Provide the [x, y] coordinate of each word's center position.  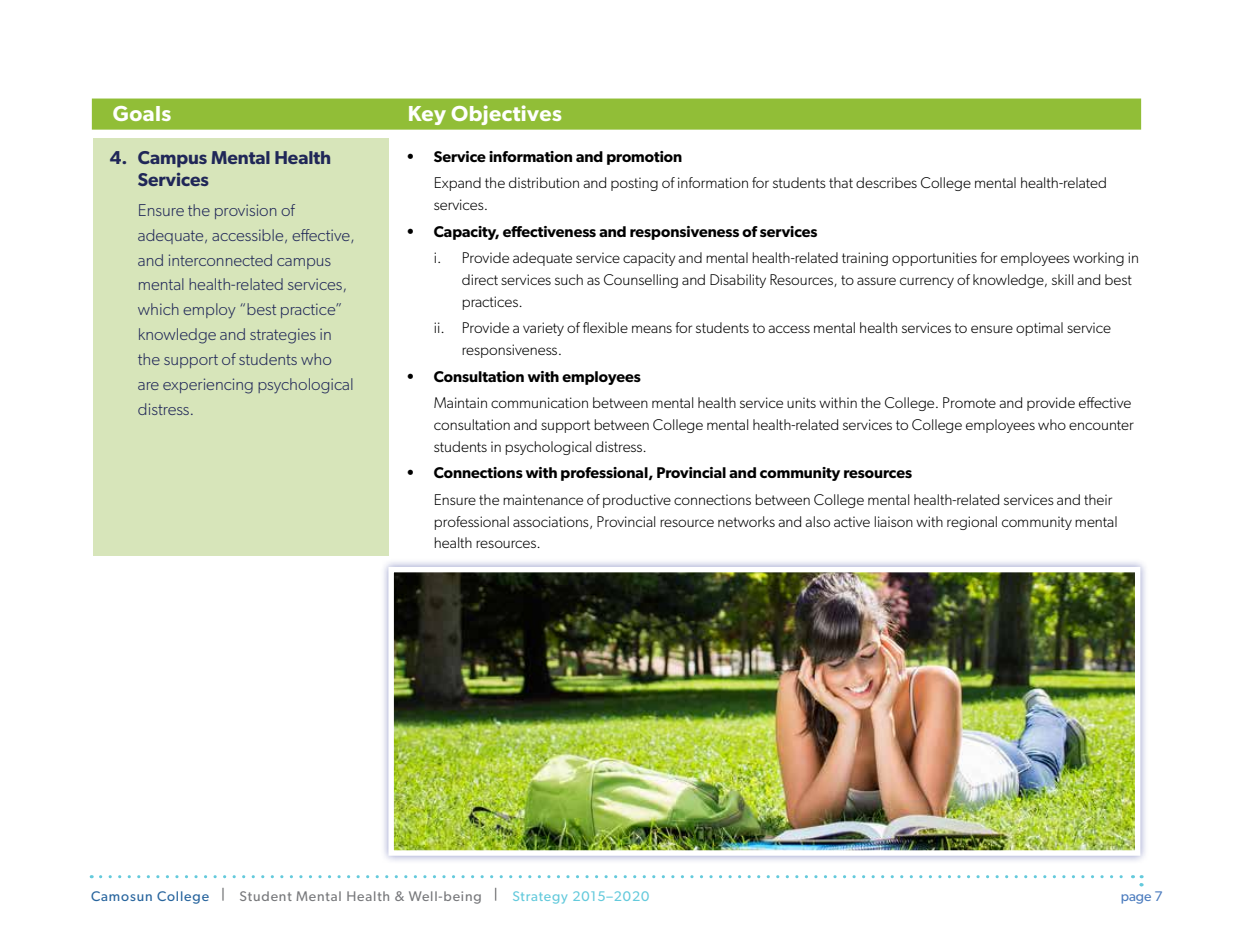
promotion [644, 158]
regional [972, 523]
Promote [969, 402]
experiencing [208, 386]
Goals [142, 113]
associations [552, 522]
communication [539, 402]
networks [746, 521]
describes [886, 182]
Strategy [540, 897]
